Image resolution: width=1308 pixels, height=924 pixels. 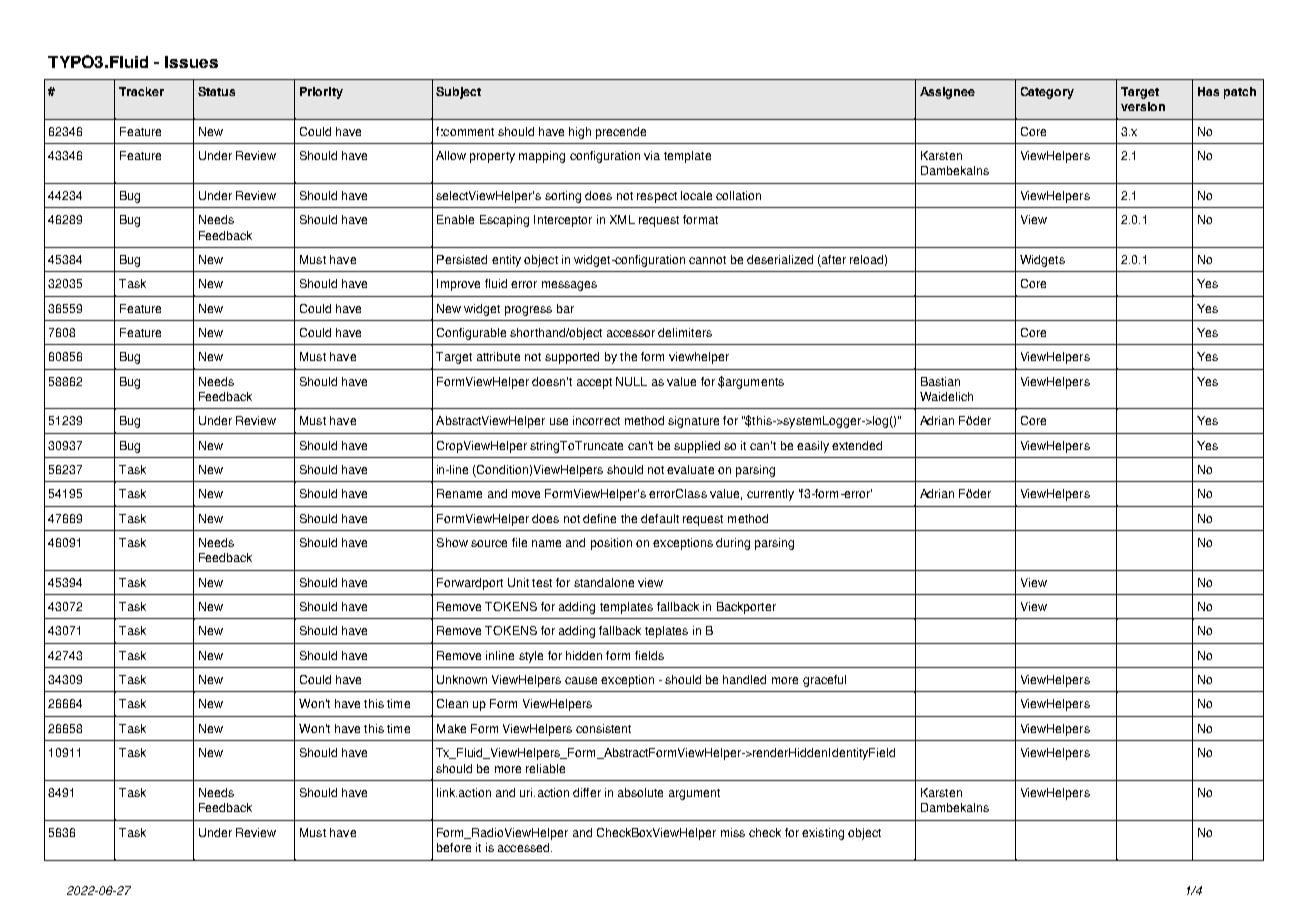 What do you see at coordinates (660, 518) in the screenshot?
I see `default` at bounding box center [660, 518].
